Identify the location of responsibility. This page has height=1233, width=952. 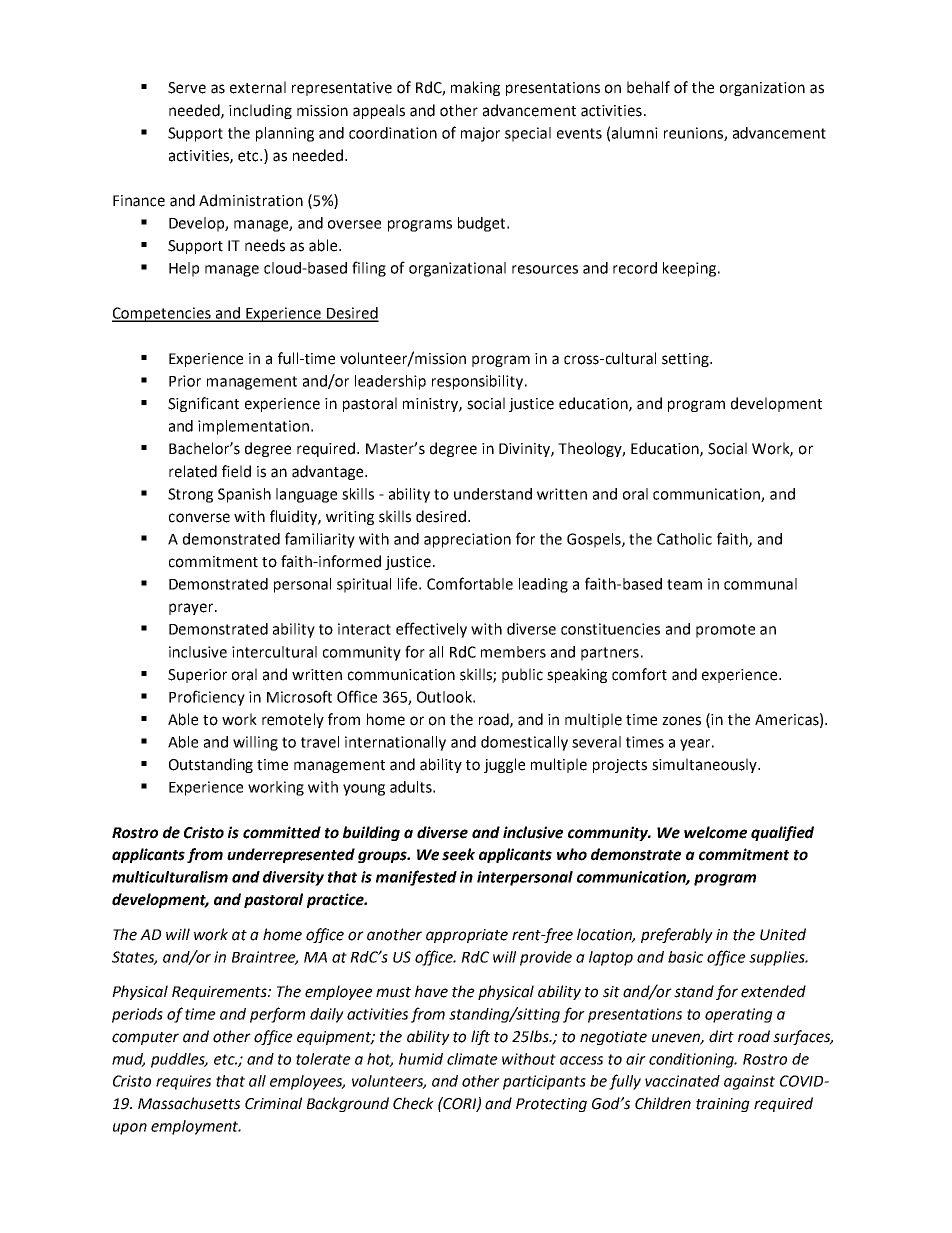
(479, 382).
